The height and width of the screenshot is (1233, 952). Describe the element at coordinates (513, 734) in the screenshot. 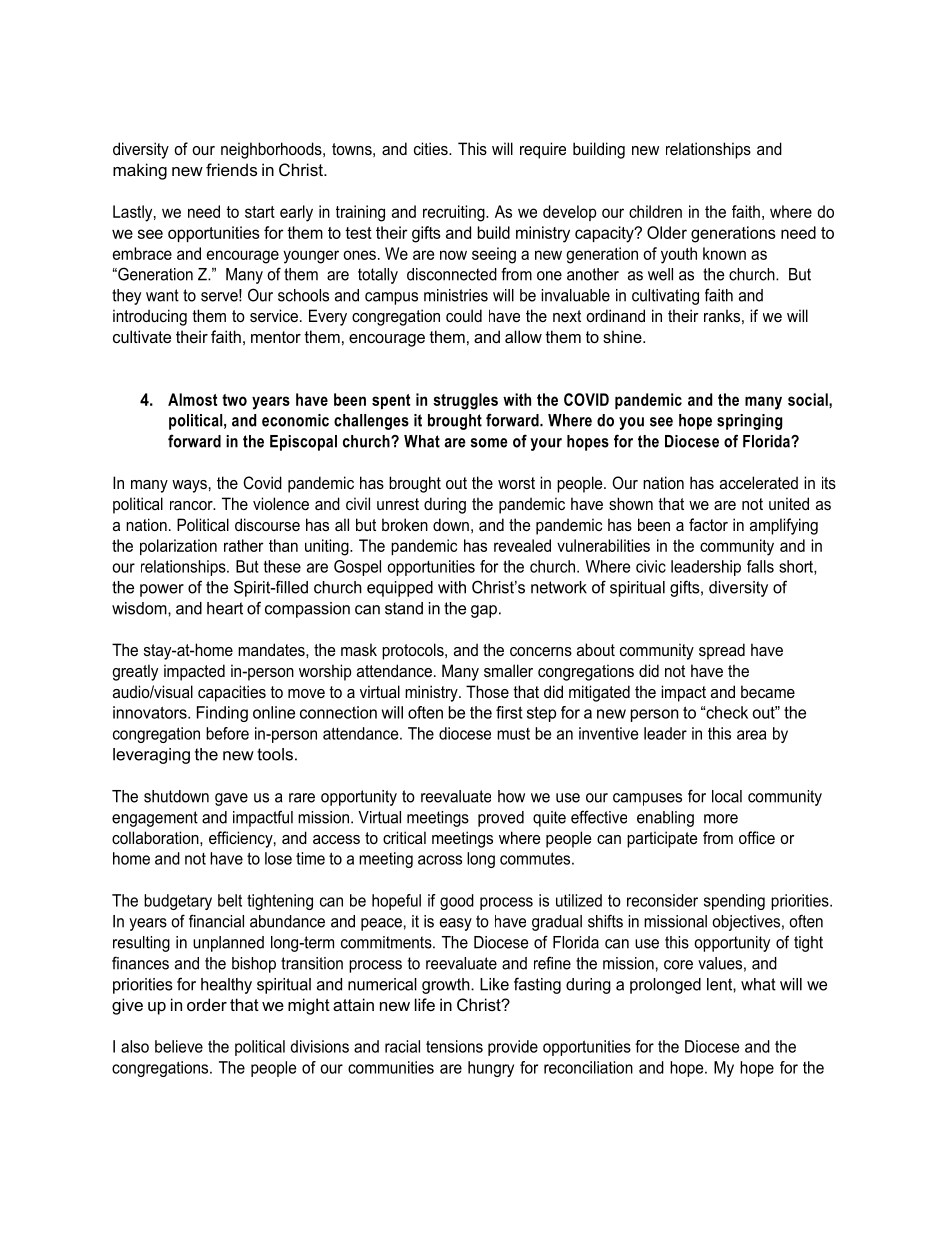

I see `must` at that location.
